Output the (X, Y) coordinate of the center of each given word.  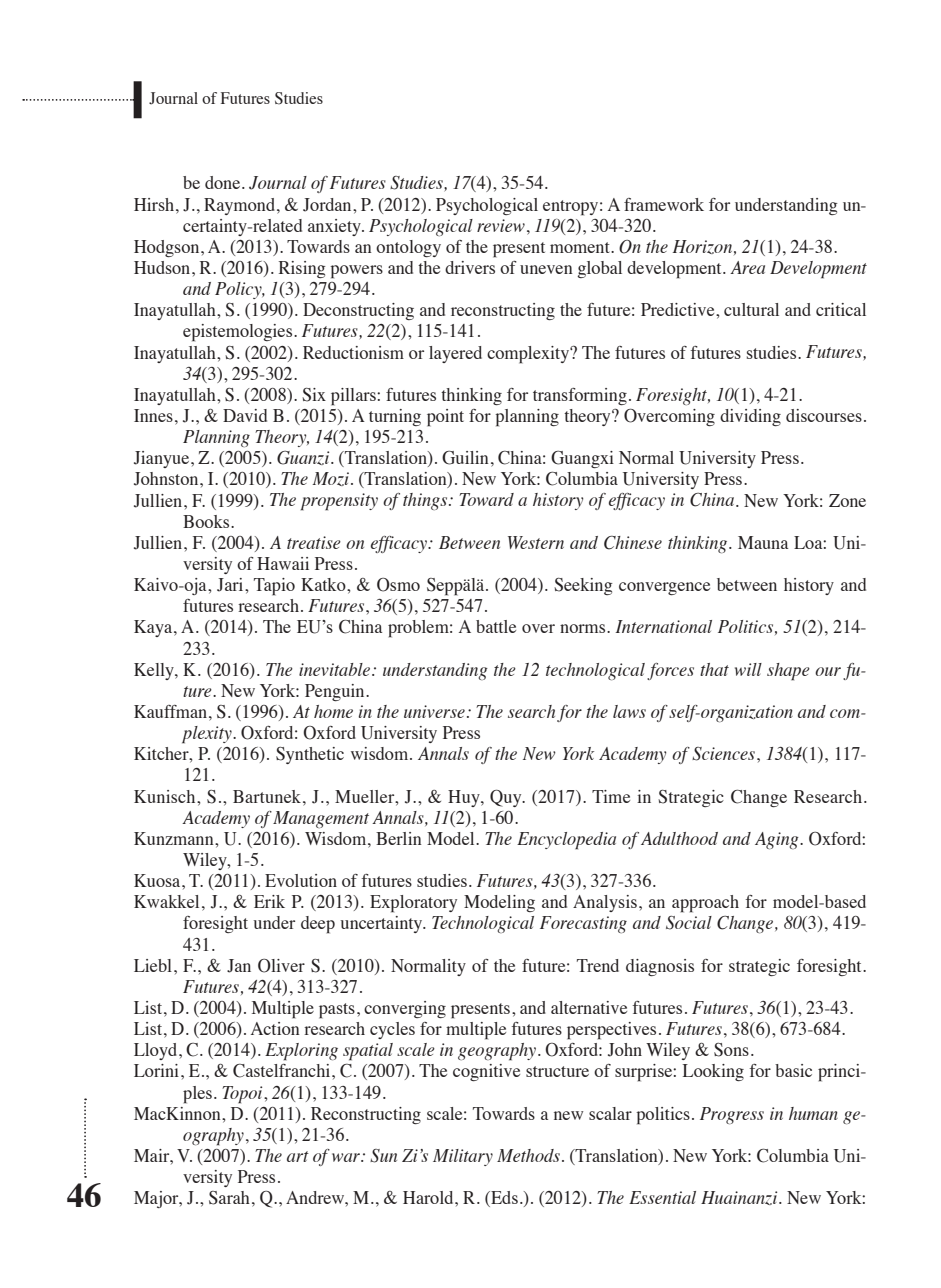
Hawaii (283, 563)
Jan (239, 966)
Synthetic (310, 755)
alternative (589, 1007)
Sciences (723, 754)
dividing (750, 417)
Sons (731, 1050)
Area (747, 267)
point (445, 418)
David (245, 415)
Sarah (229, 1198)
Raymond (241, 206)
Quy (507, 798)
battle (496, 626)
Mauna (763, 542)
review (501, 225)
